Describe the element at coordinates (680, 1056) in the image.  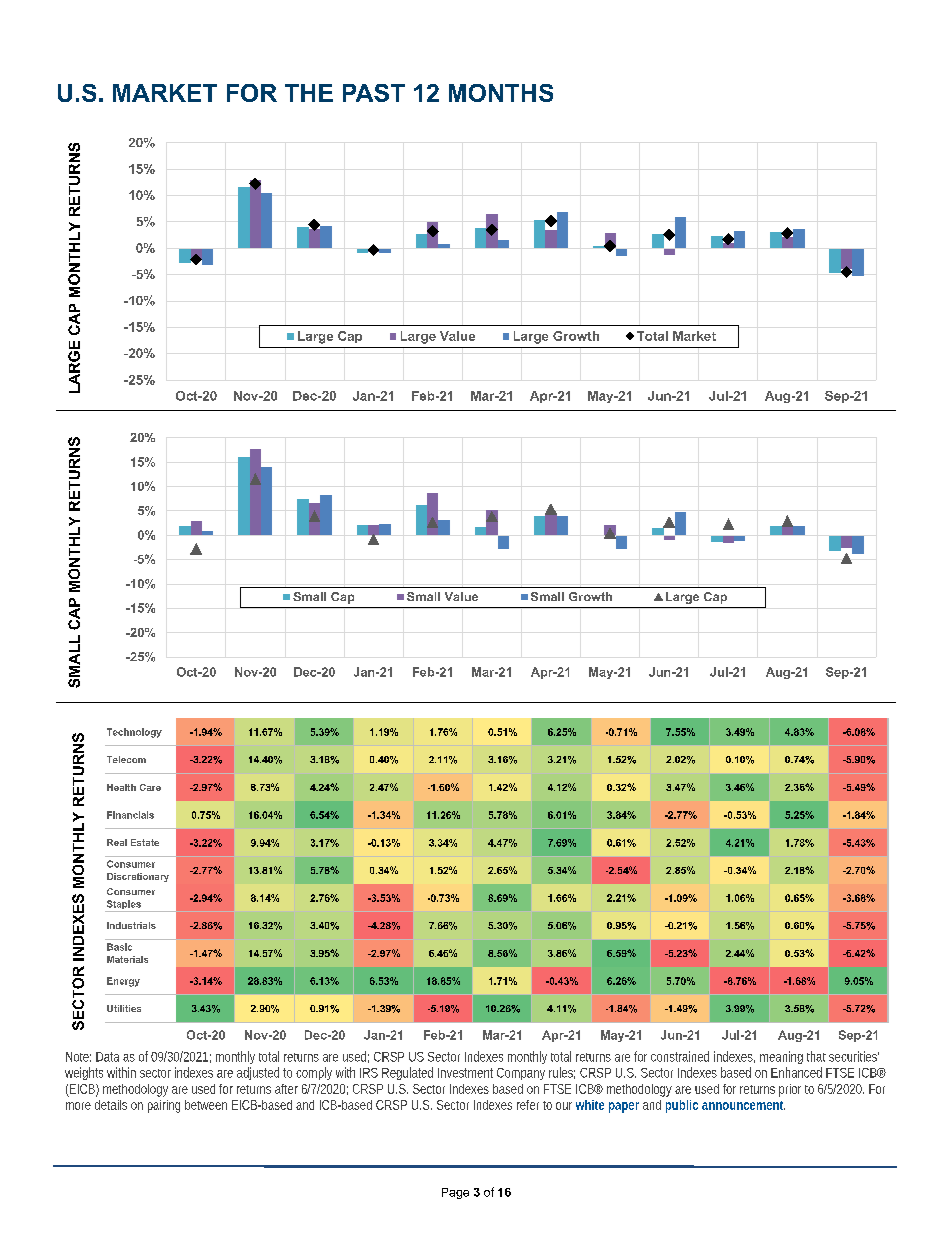
I see `constrained` at that location.
